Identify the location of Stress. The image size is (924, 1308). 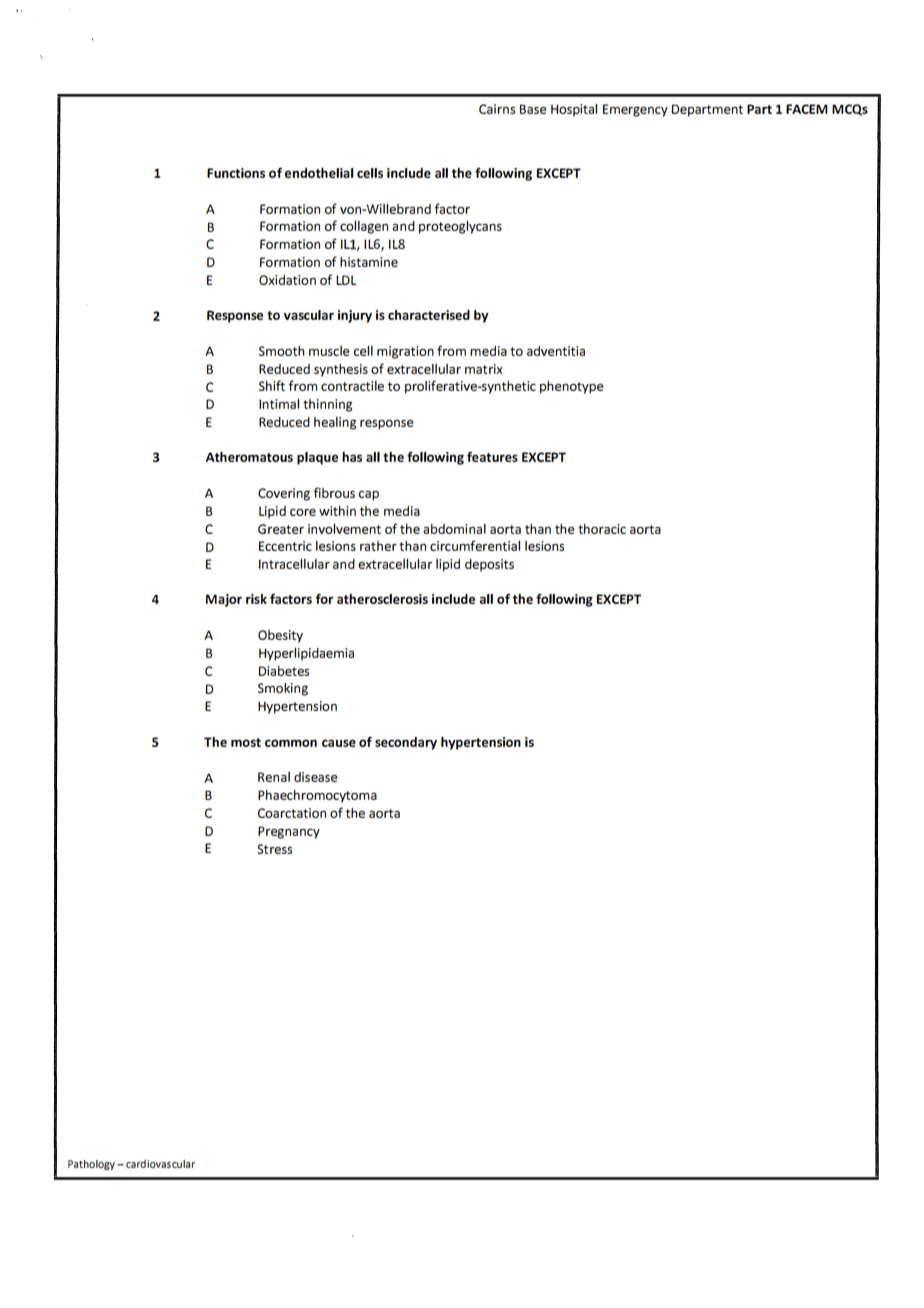
(274, 849).
